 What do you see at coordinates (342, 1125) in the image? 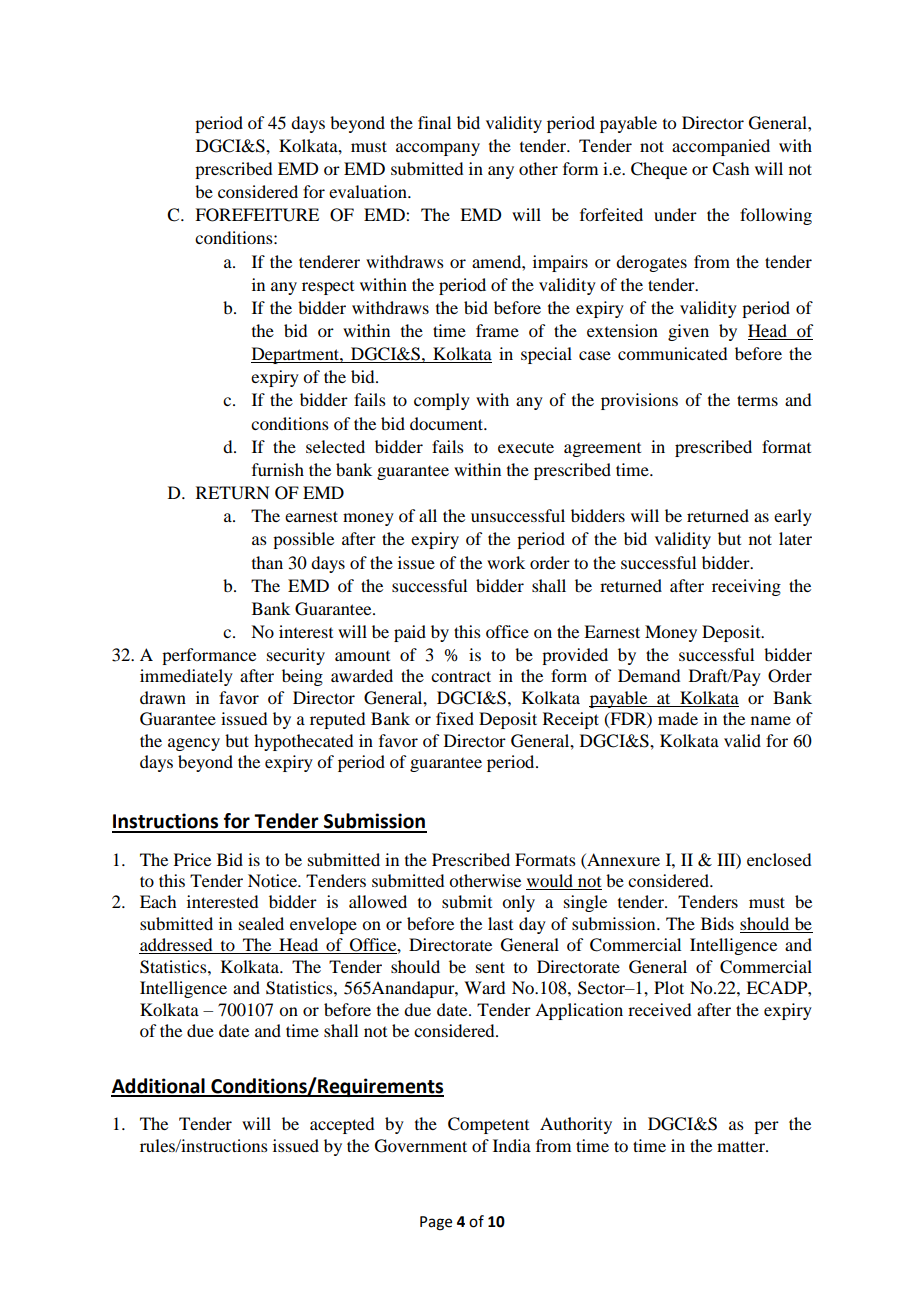
I see `accepted` at bounding box center [342, 1125].
